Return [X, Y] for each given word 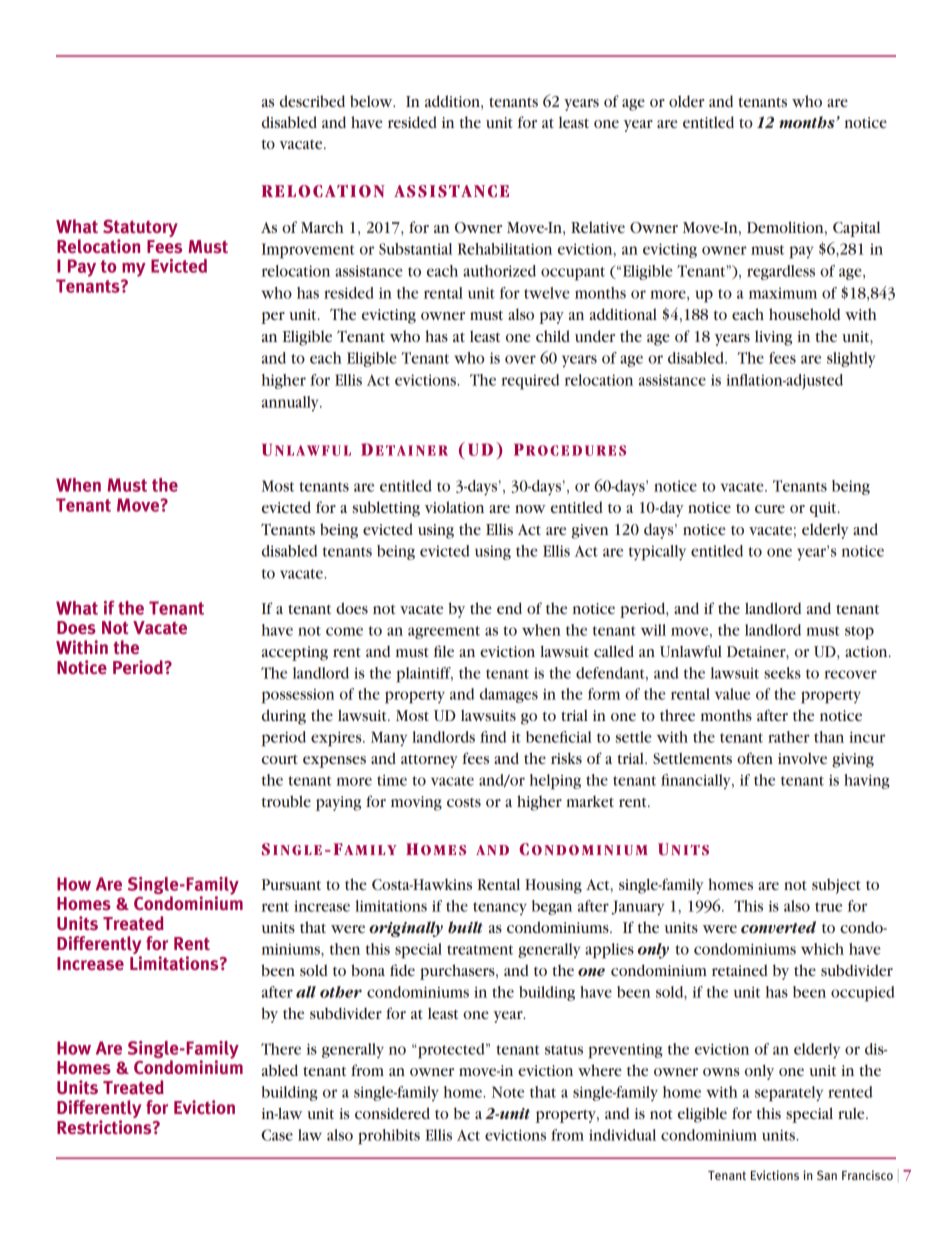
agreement [444, 632]
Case [277, 1135]
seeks [782, 673]
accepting [295, 653]
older [686, 101]
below [372, 101]
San [827, 1175]
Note [508, 1092]
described [312, 101]
